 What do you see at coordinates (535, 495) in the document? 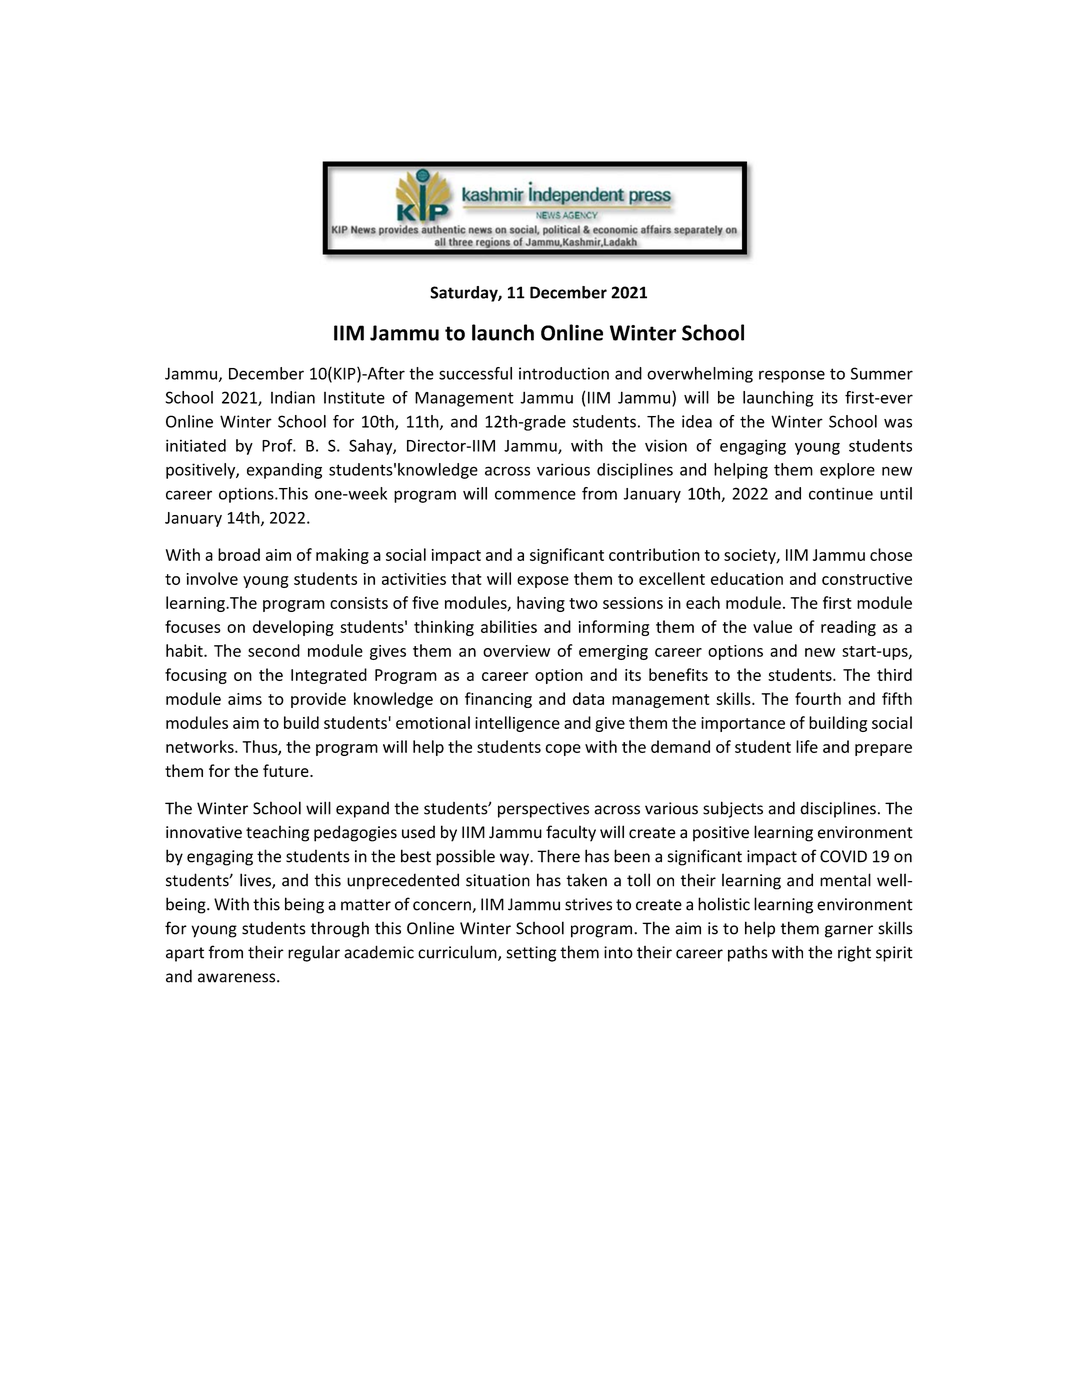
I see `commence` at bounding box center [535, 495].
